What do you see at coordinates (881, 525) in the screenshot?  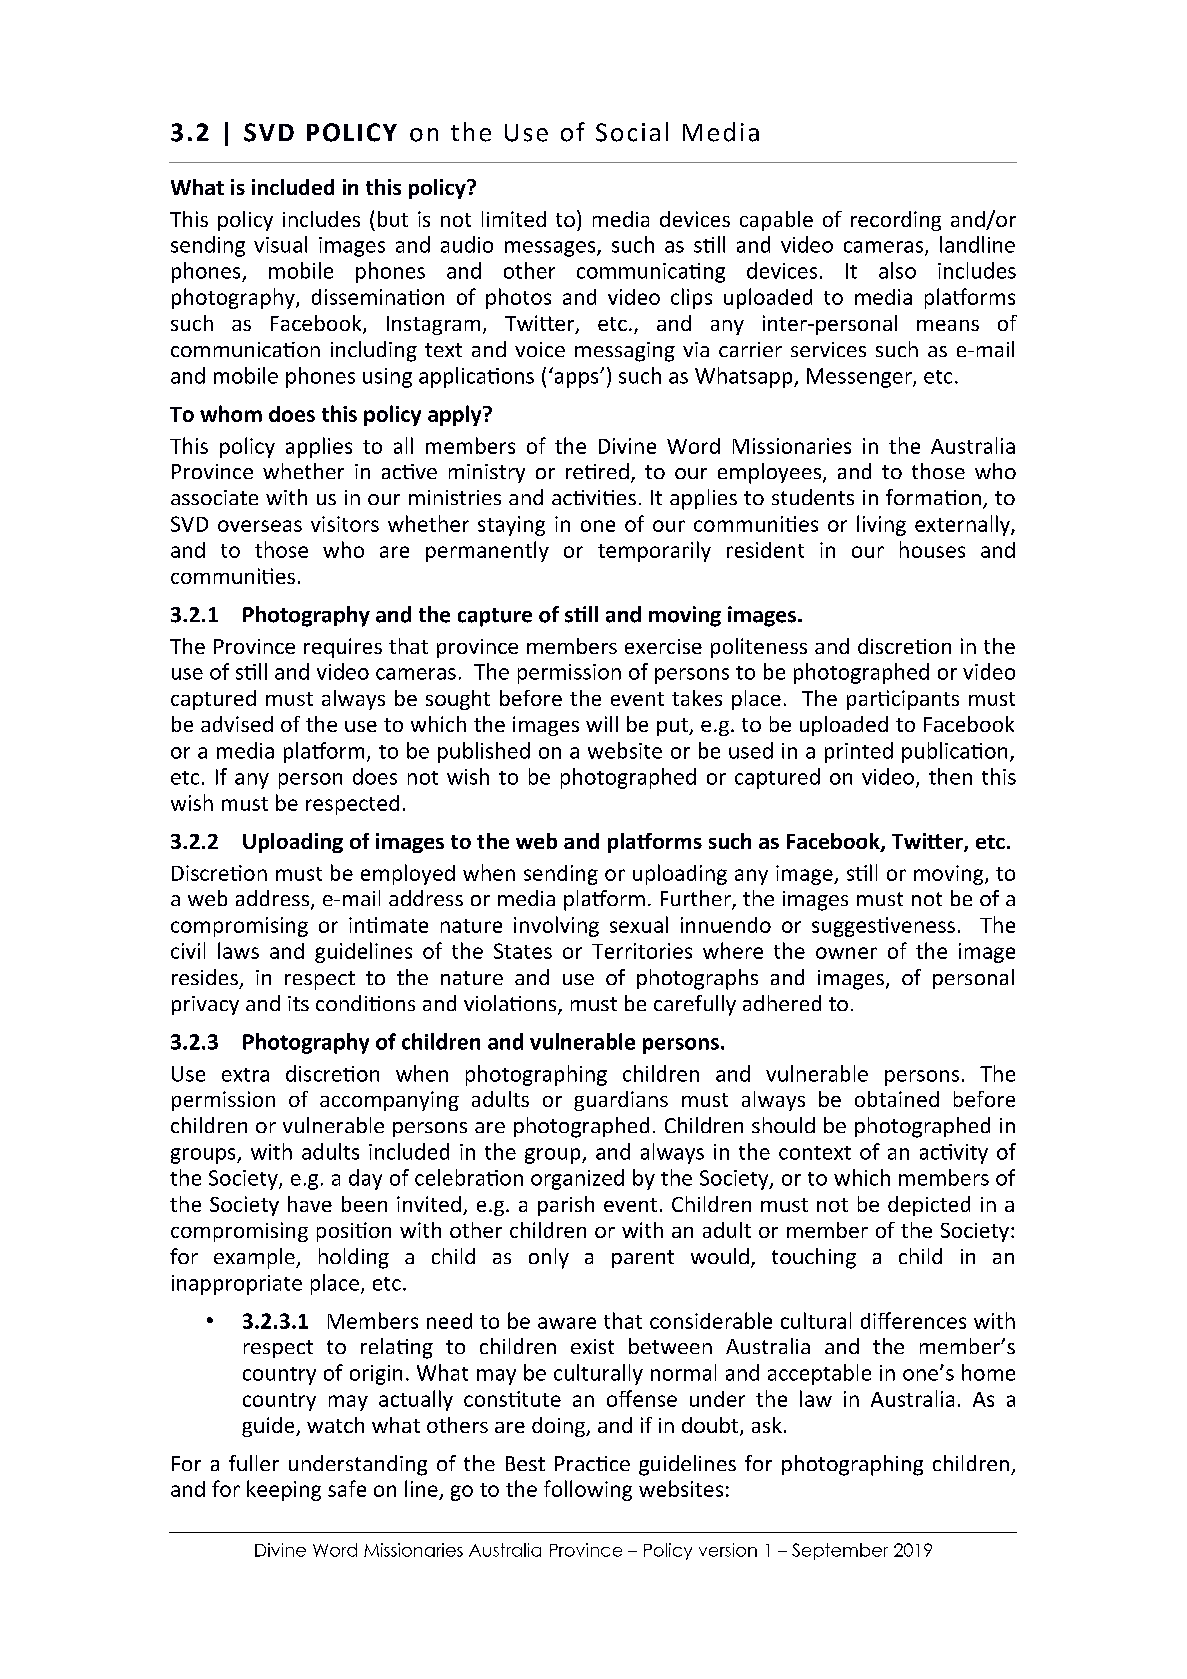 I see `living` at bounding box center [881, 525].
